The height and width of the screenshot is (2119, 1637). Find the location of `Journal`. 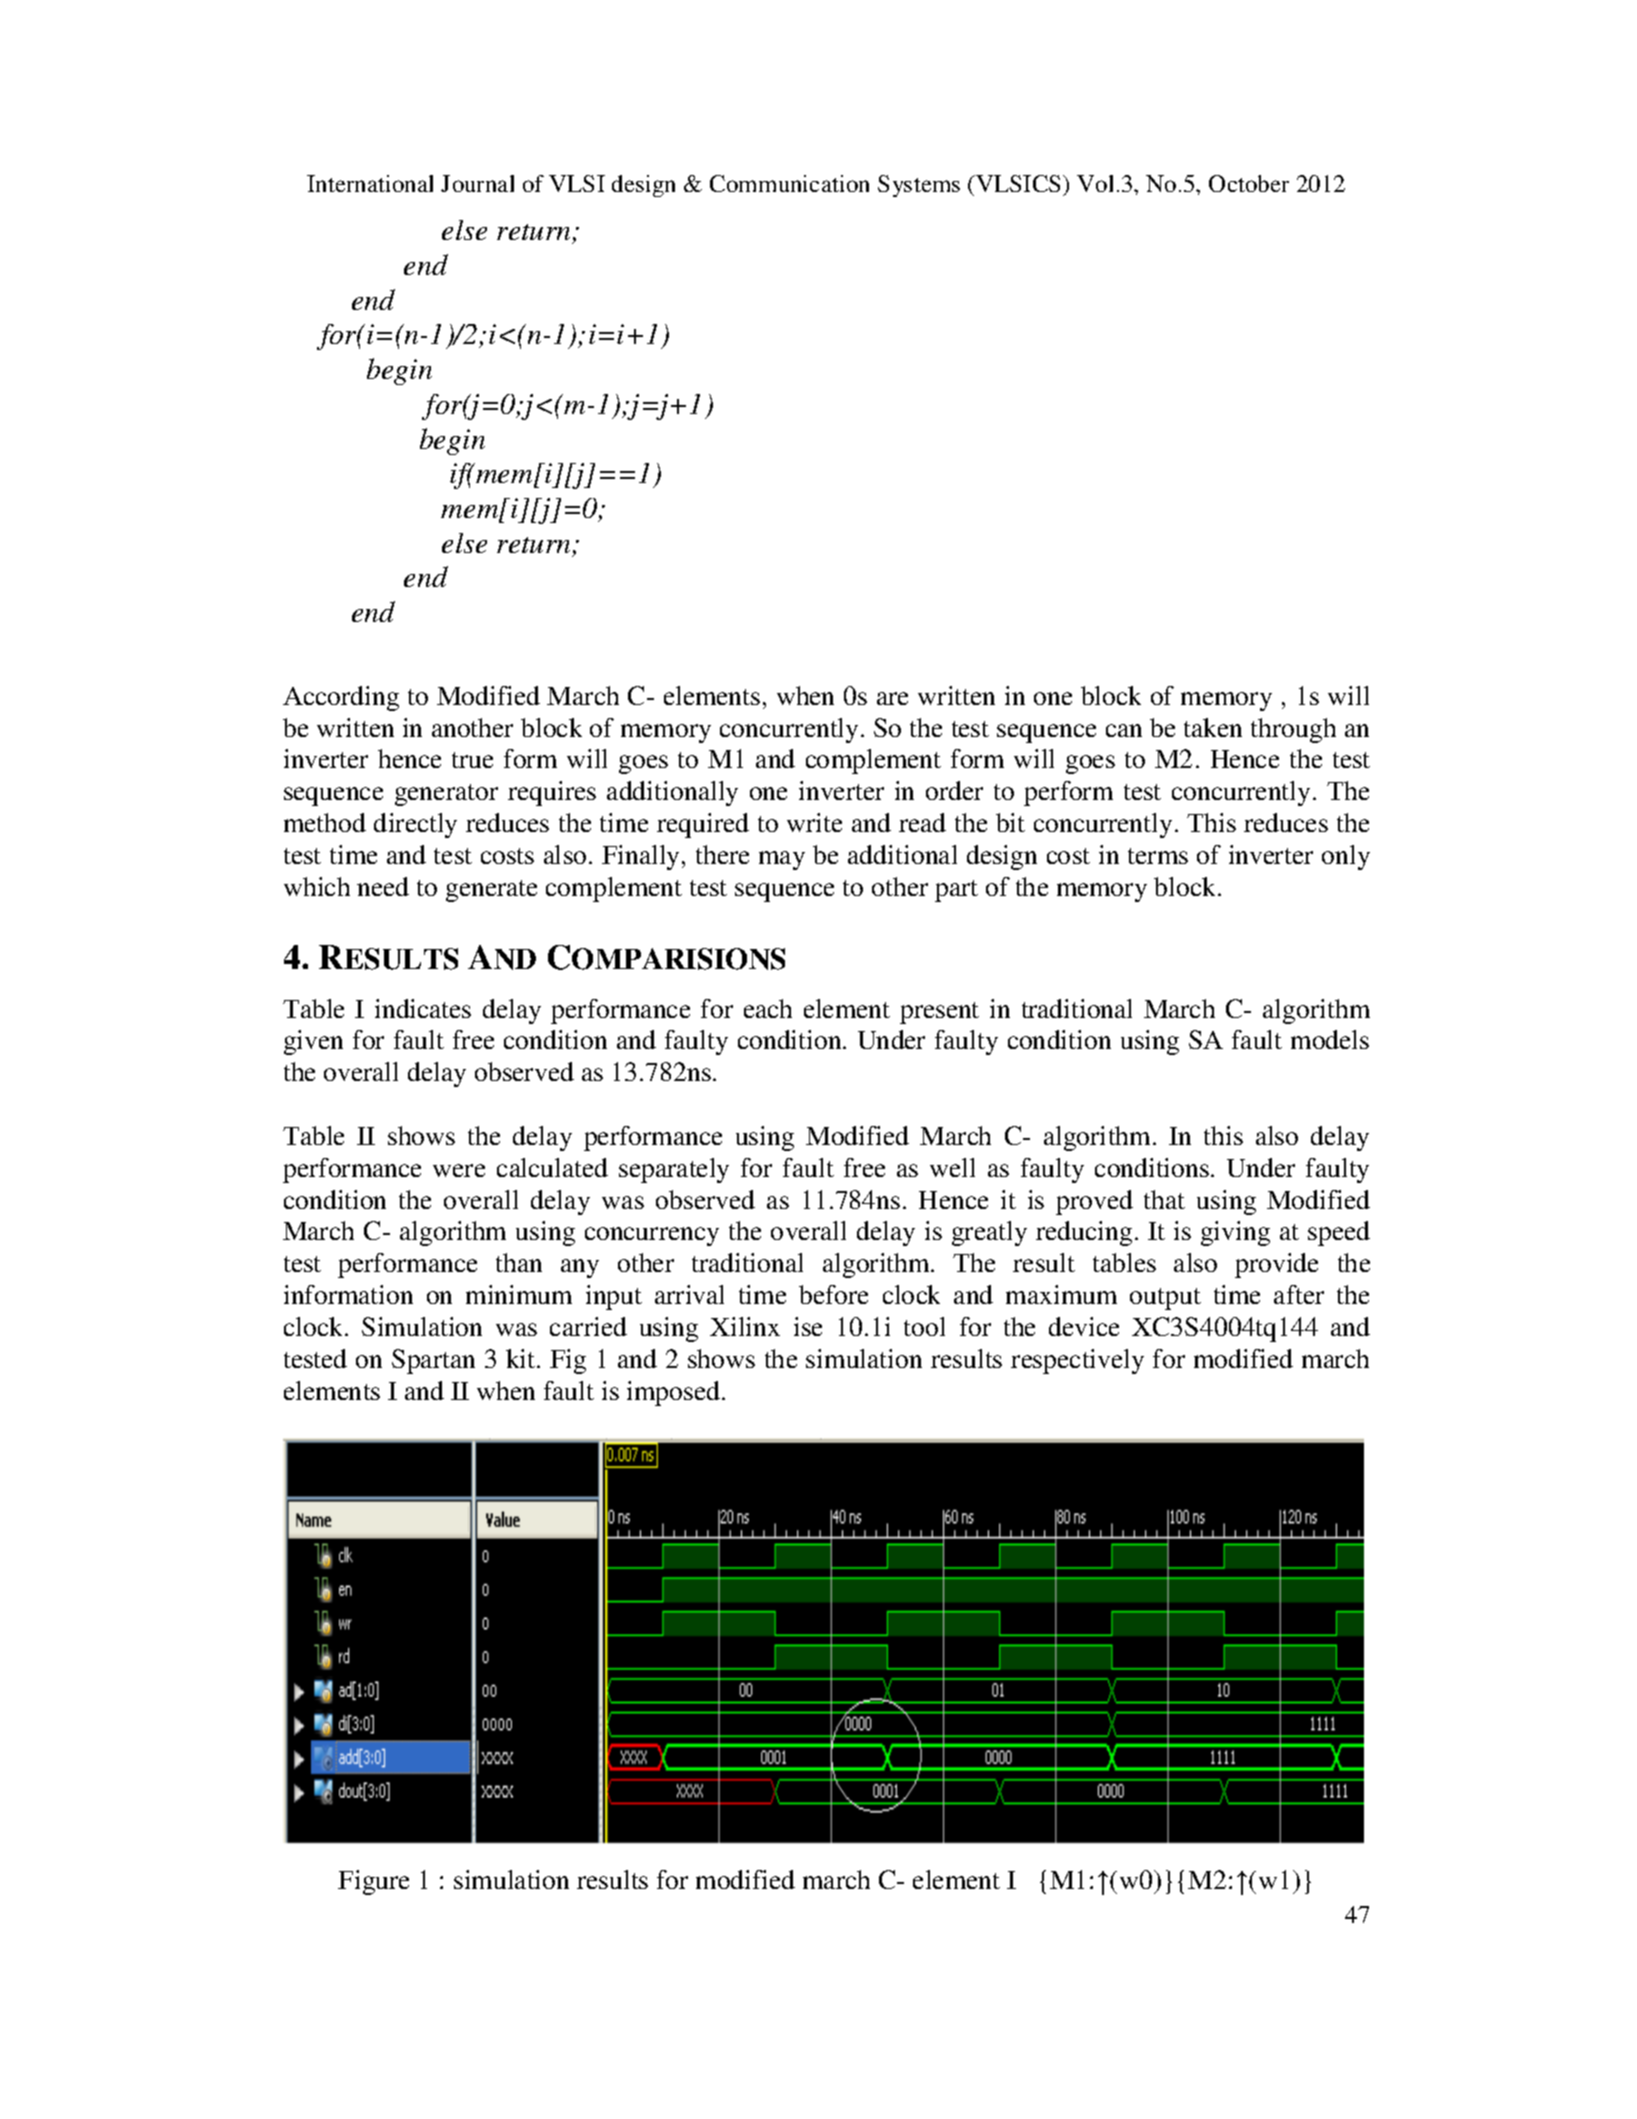

Journal is located at coordinates (477, 183).
